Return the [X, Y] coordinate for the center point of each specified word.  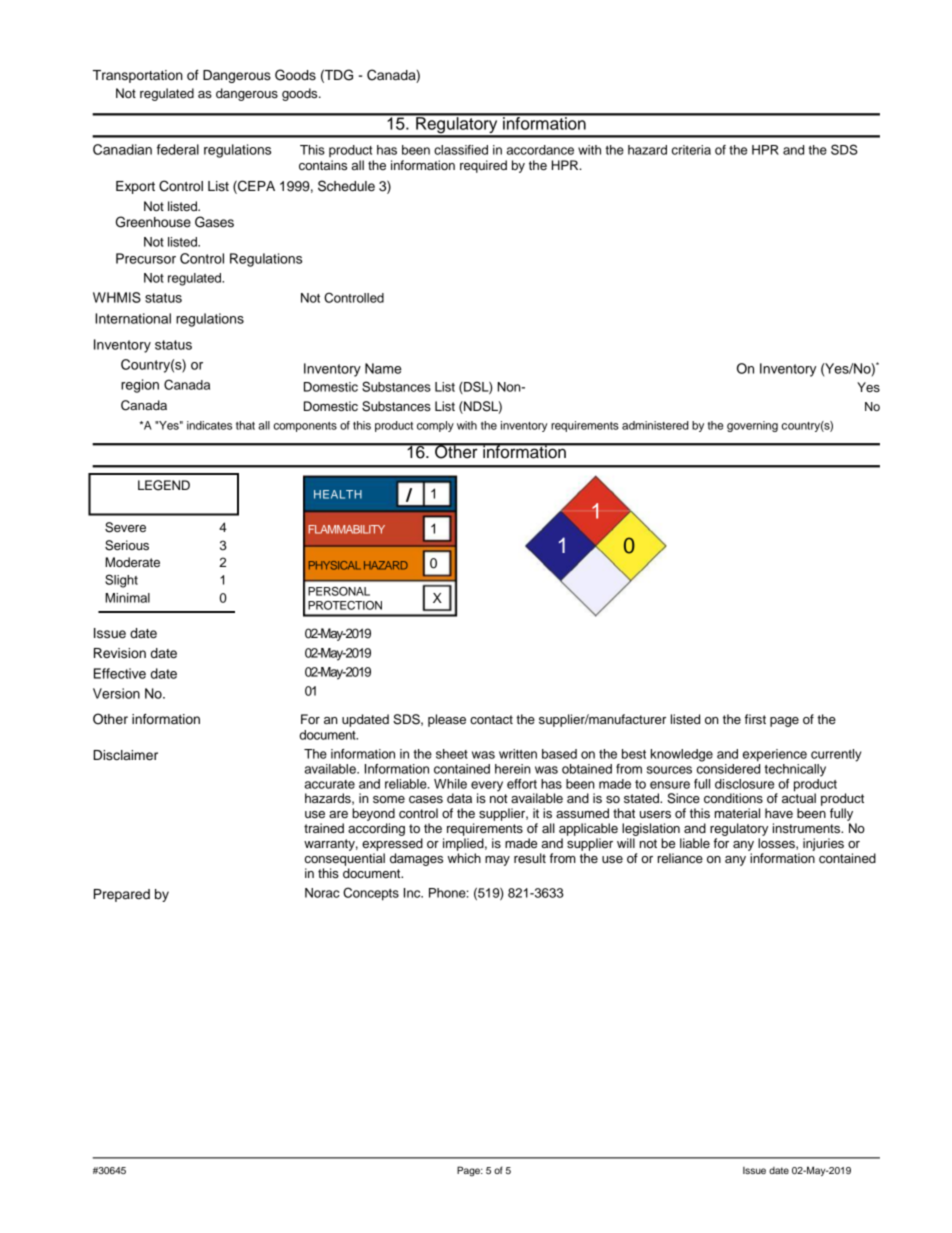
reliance [680, 858]
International [133, 318]
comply [435, 426]
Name [383, 368]
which [464, 858]
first [755, 719]
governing [752, 426]
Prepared [122, 895]
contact [491, 719]
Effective [120, 673]
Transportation [138, 76]
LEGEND [164, 485]
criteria [691, 150]
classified [461, 150]
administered [655, 425]
